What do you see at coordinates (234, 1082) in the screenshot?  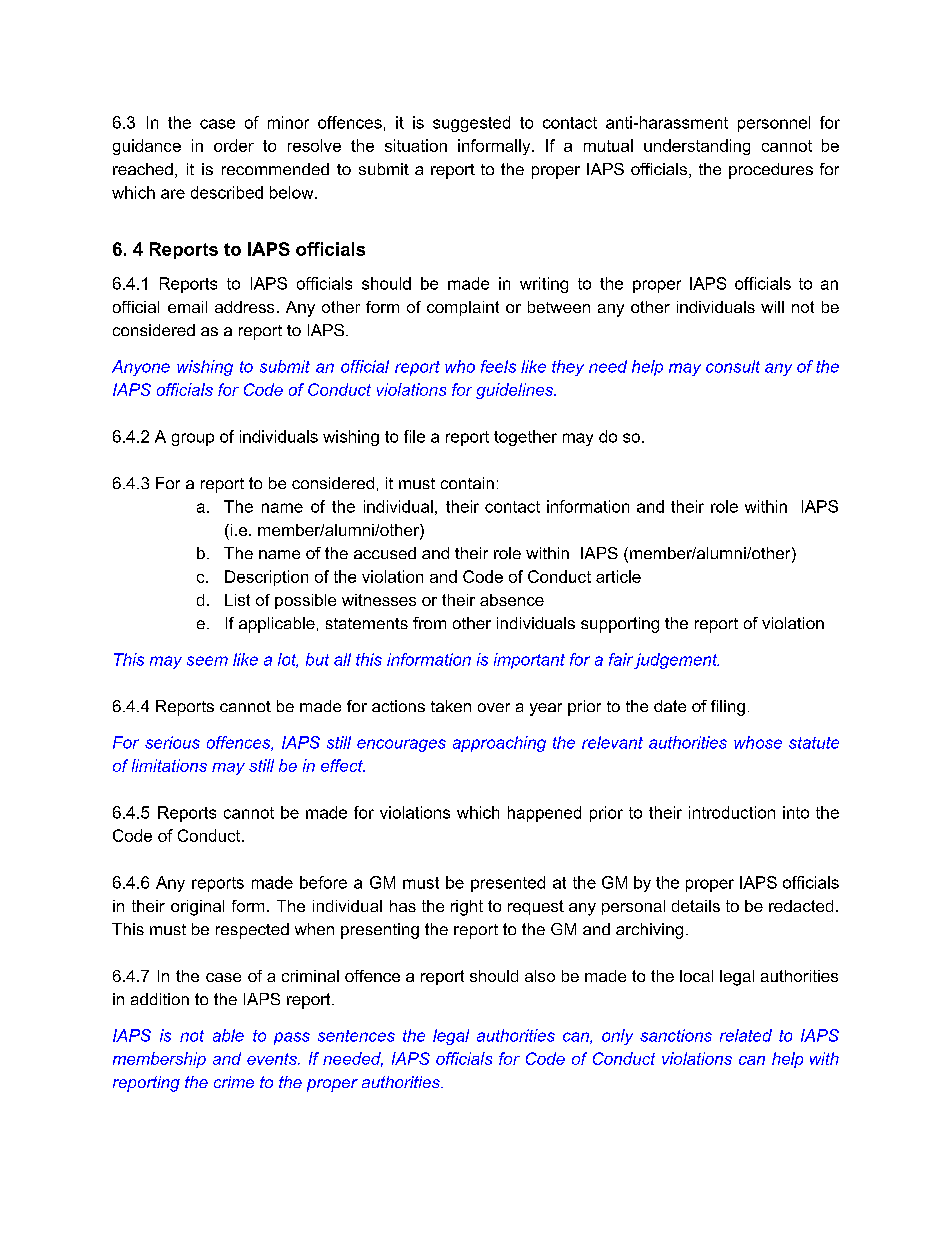 I see `crime` at bounding box center [234, 1082].
